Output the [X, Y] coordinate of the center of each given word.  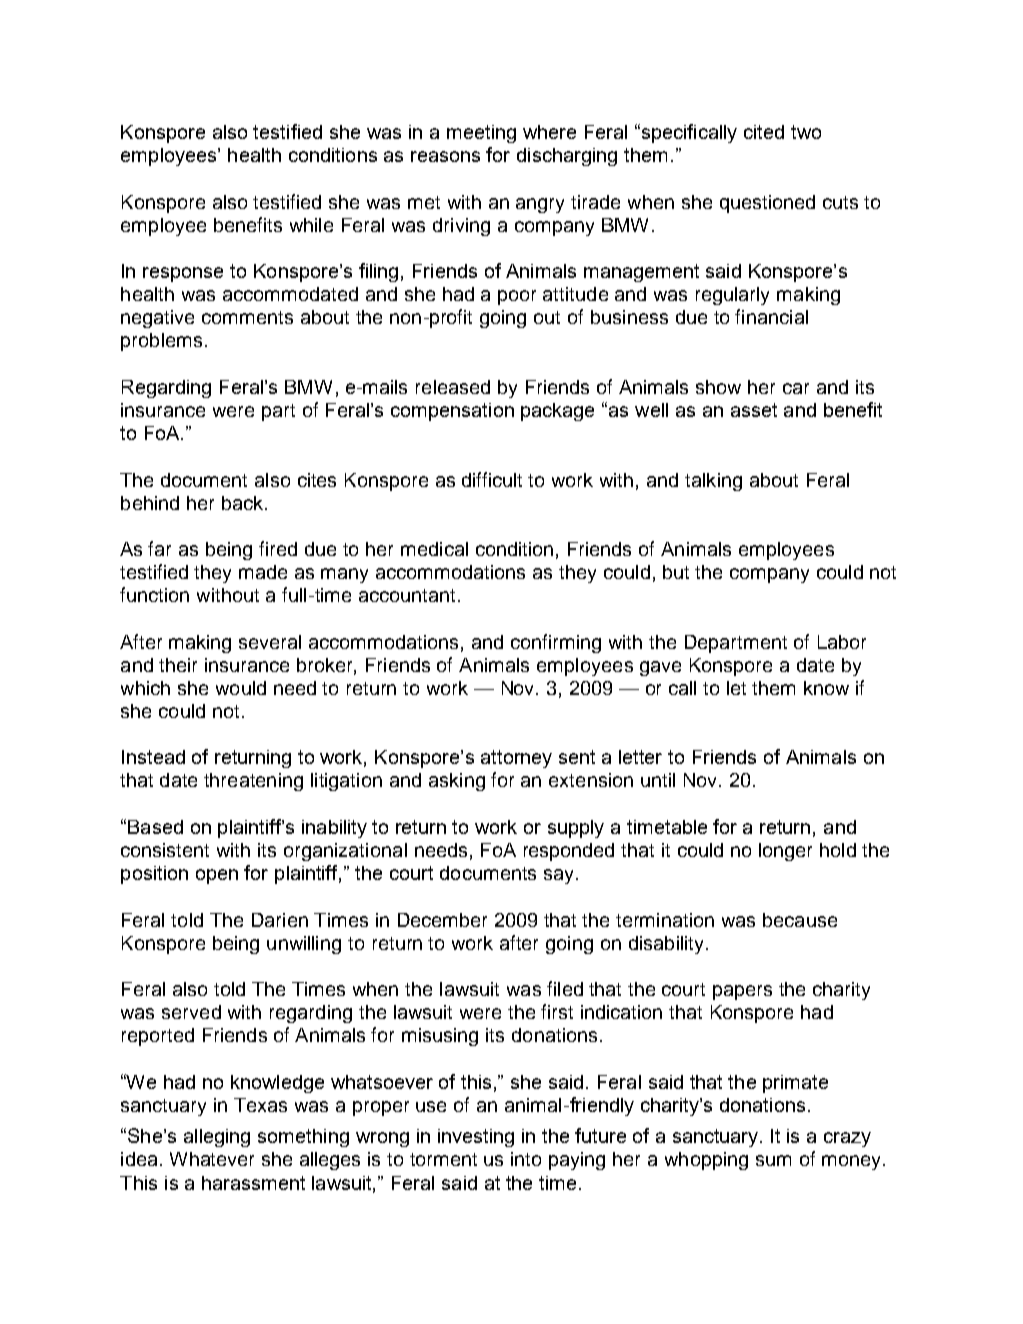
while [311, 225]
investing [476, 1138]
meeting [481, 134]
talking [713, 482]
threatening [253, 782]
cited [764, 132]
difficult [492, 479]
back [244, 503]
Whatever [212, 1159]
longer [785, 852]
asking [457, 782]
